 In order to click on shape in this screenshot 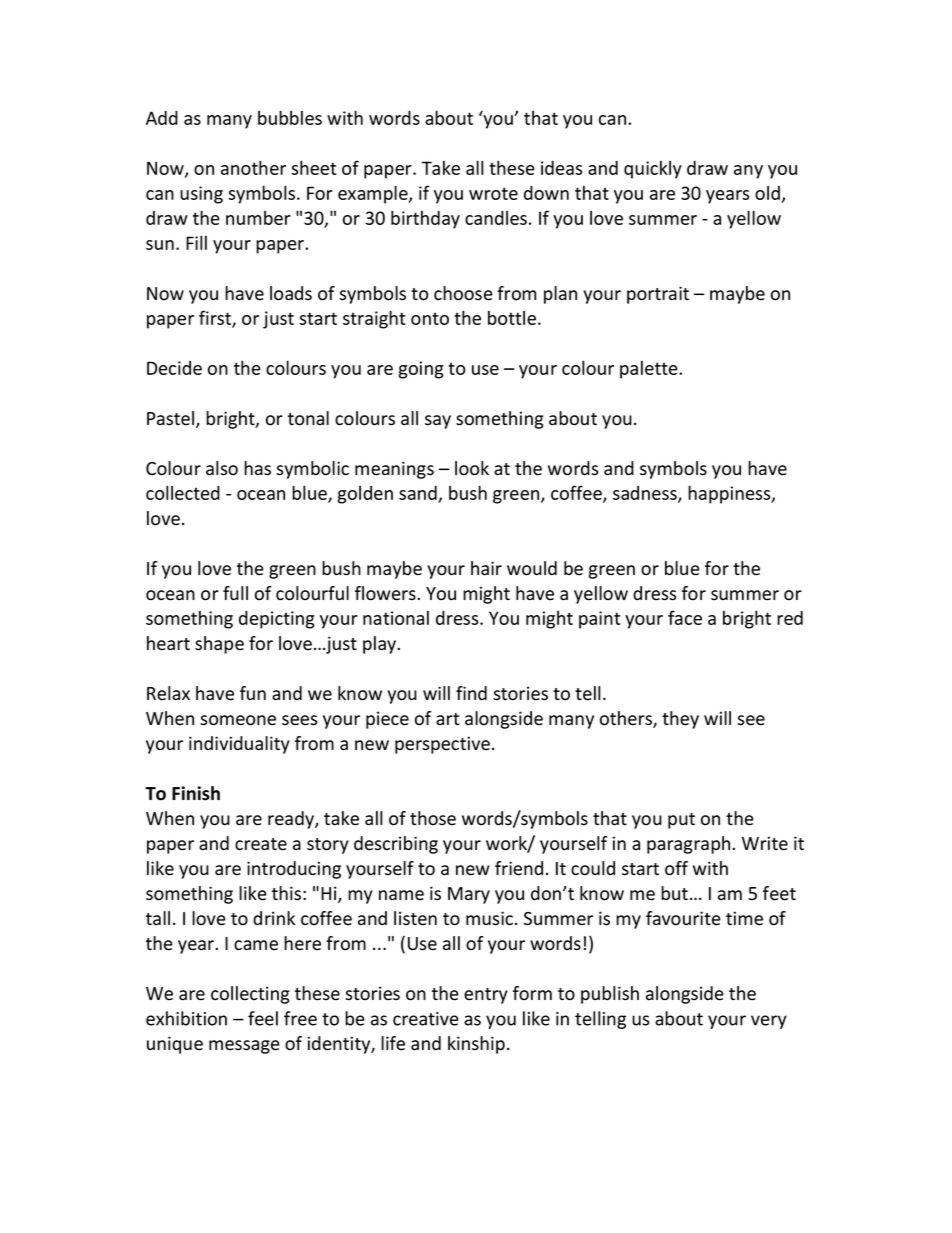, I will do `click(219, 645)`.
